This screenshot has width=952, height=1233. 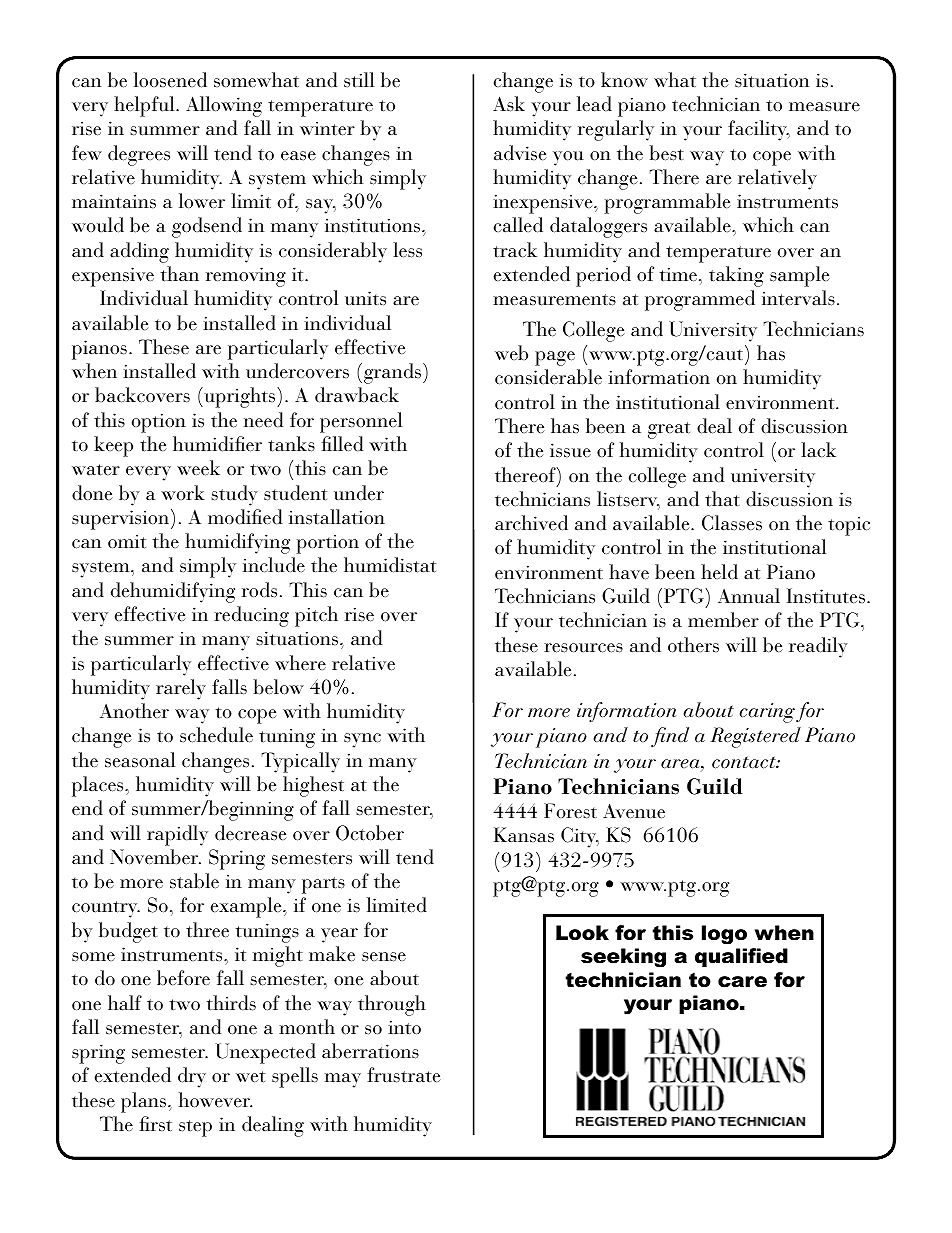 What do you see at coordinates (749, 595) in the screenshot?
I see `Annual` at bounding box center [749, 595].
